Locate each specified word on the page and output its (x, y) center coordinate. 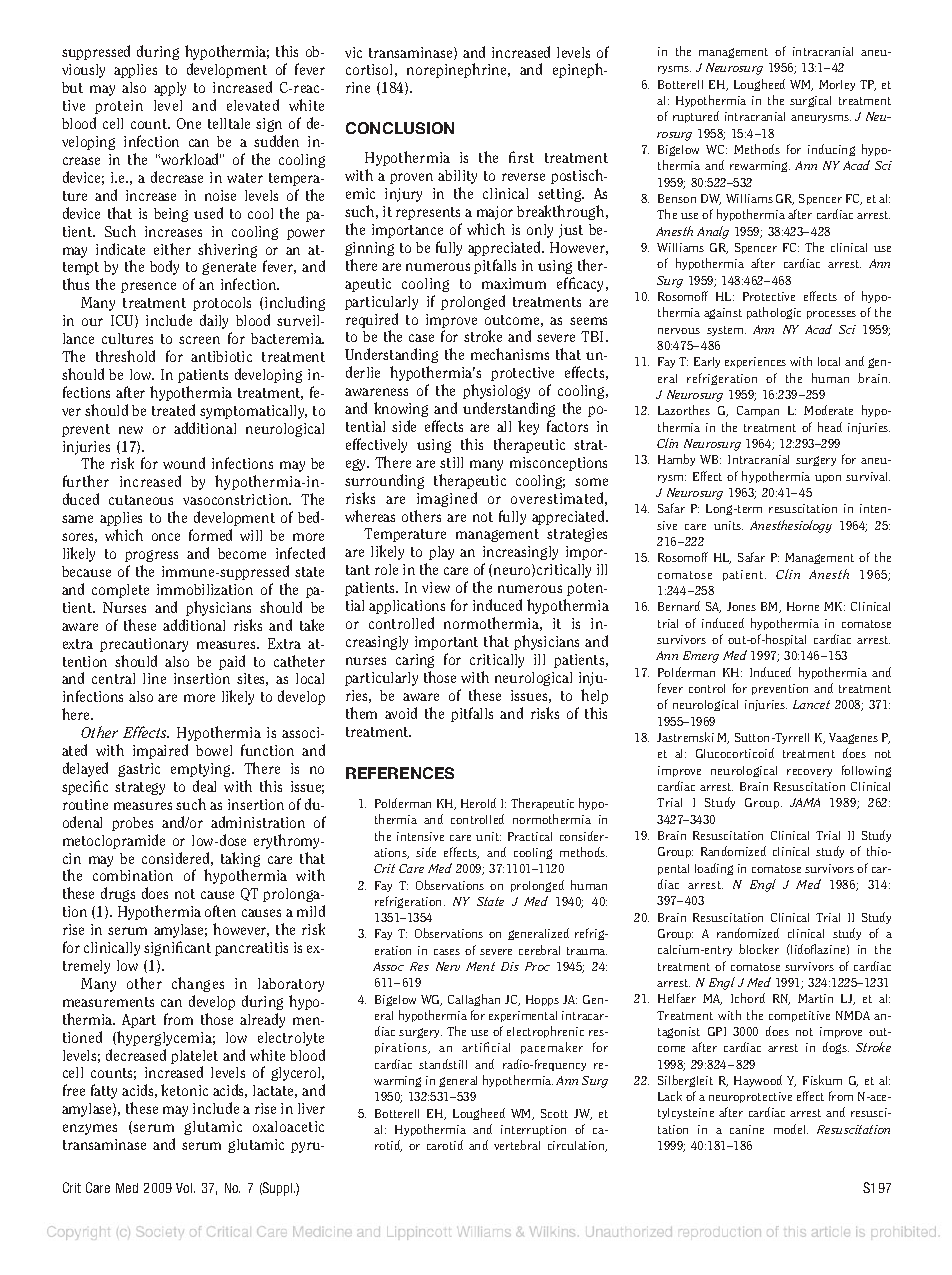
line (154, 678)
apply (170, 89)
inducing (831, 150)
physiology (496, 391)
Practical (530, 836)
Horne (803, 606)
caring (415, 661)
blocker (759, 949)
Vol (185, 1188)
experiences (755, 362)
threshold (125, 356)
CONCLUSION (400, 128)
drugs (118, 894)
